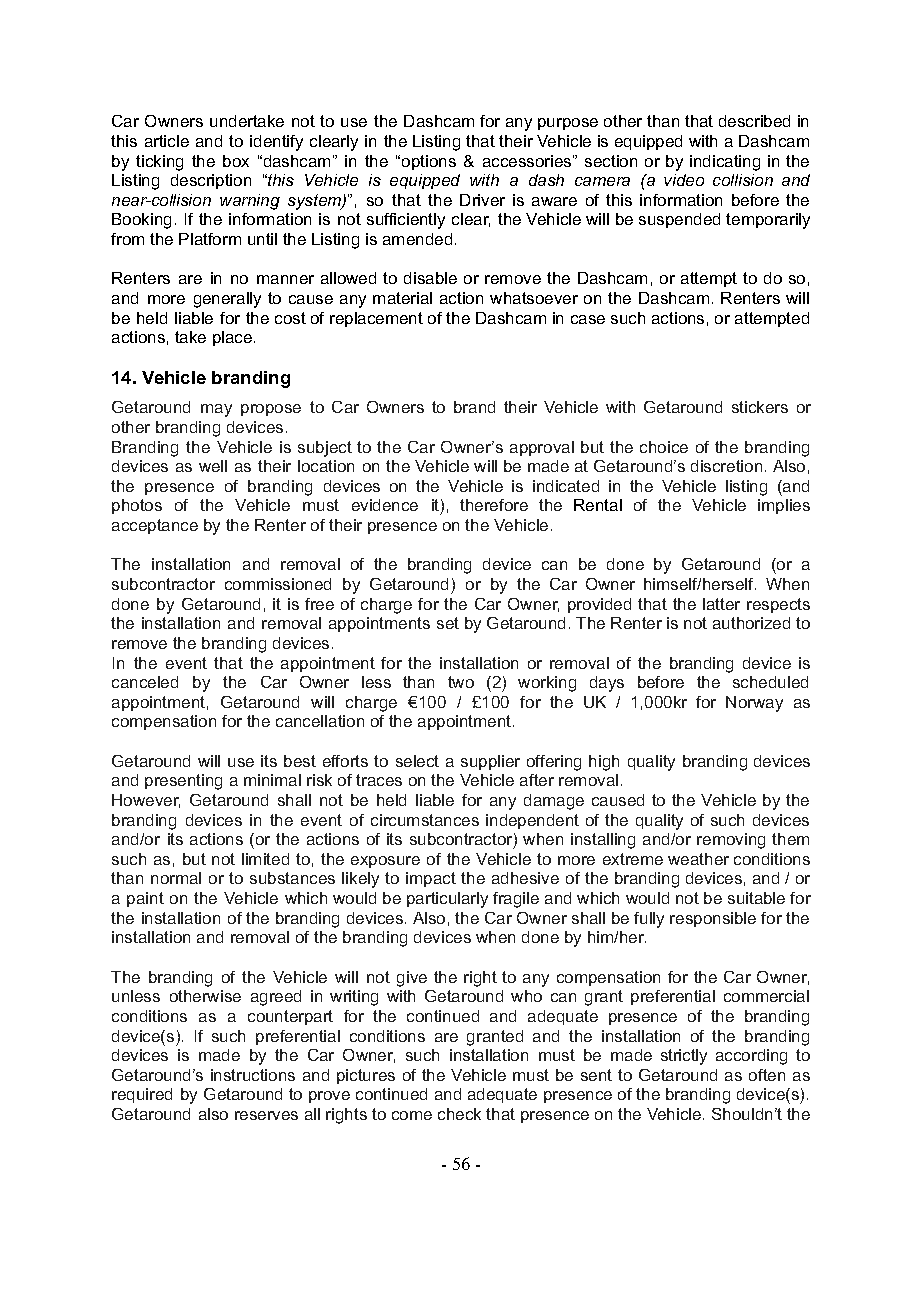  What do you see at coordinates (721, 604) in the screenshot?
I see `latter` at bounding box center [721, 604].
